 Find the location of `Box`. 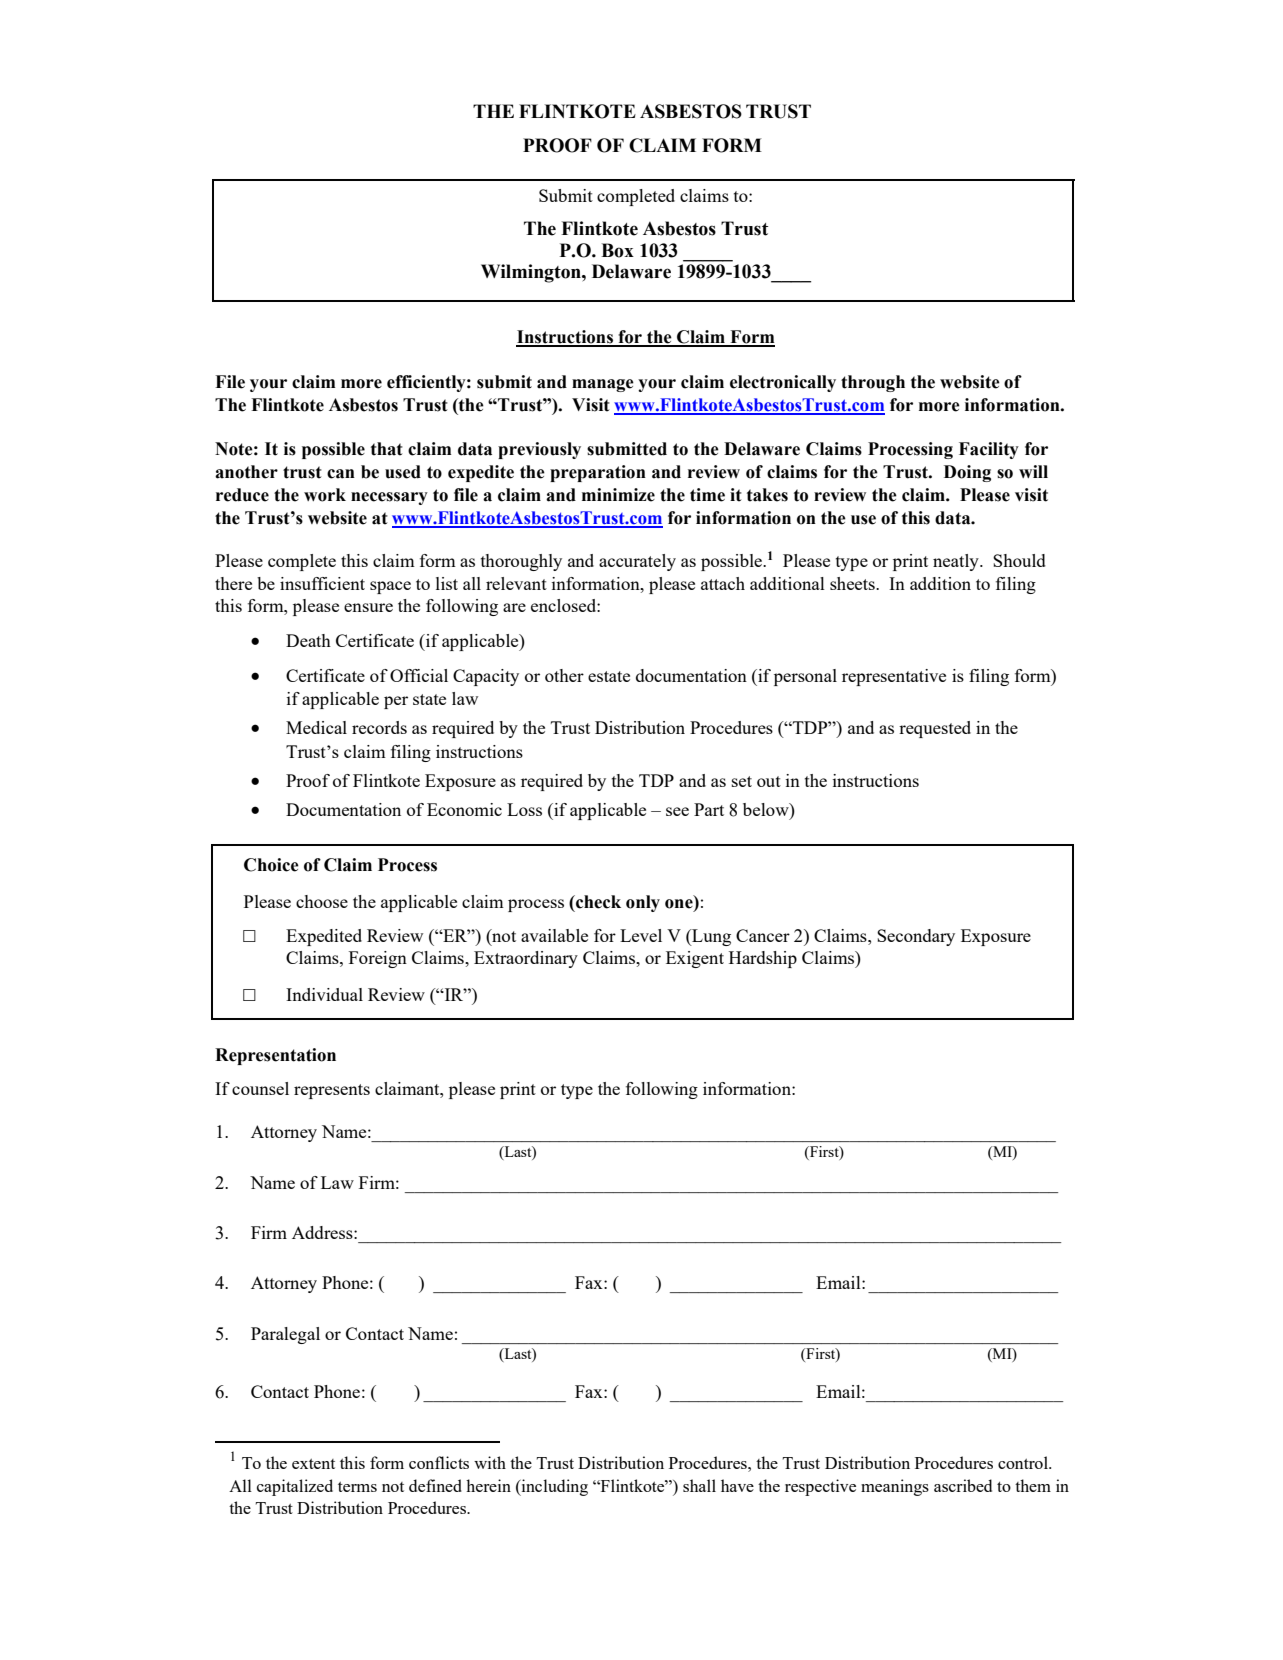

Box is located at coordinates (617, 250).
